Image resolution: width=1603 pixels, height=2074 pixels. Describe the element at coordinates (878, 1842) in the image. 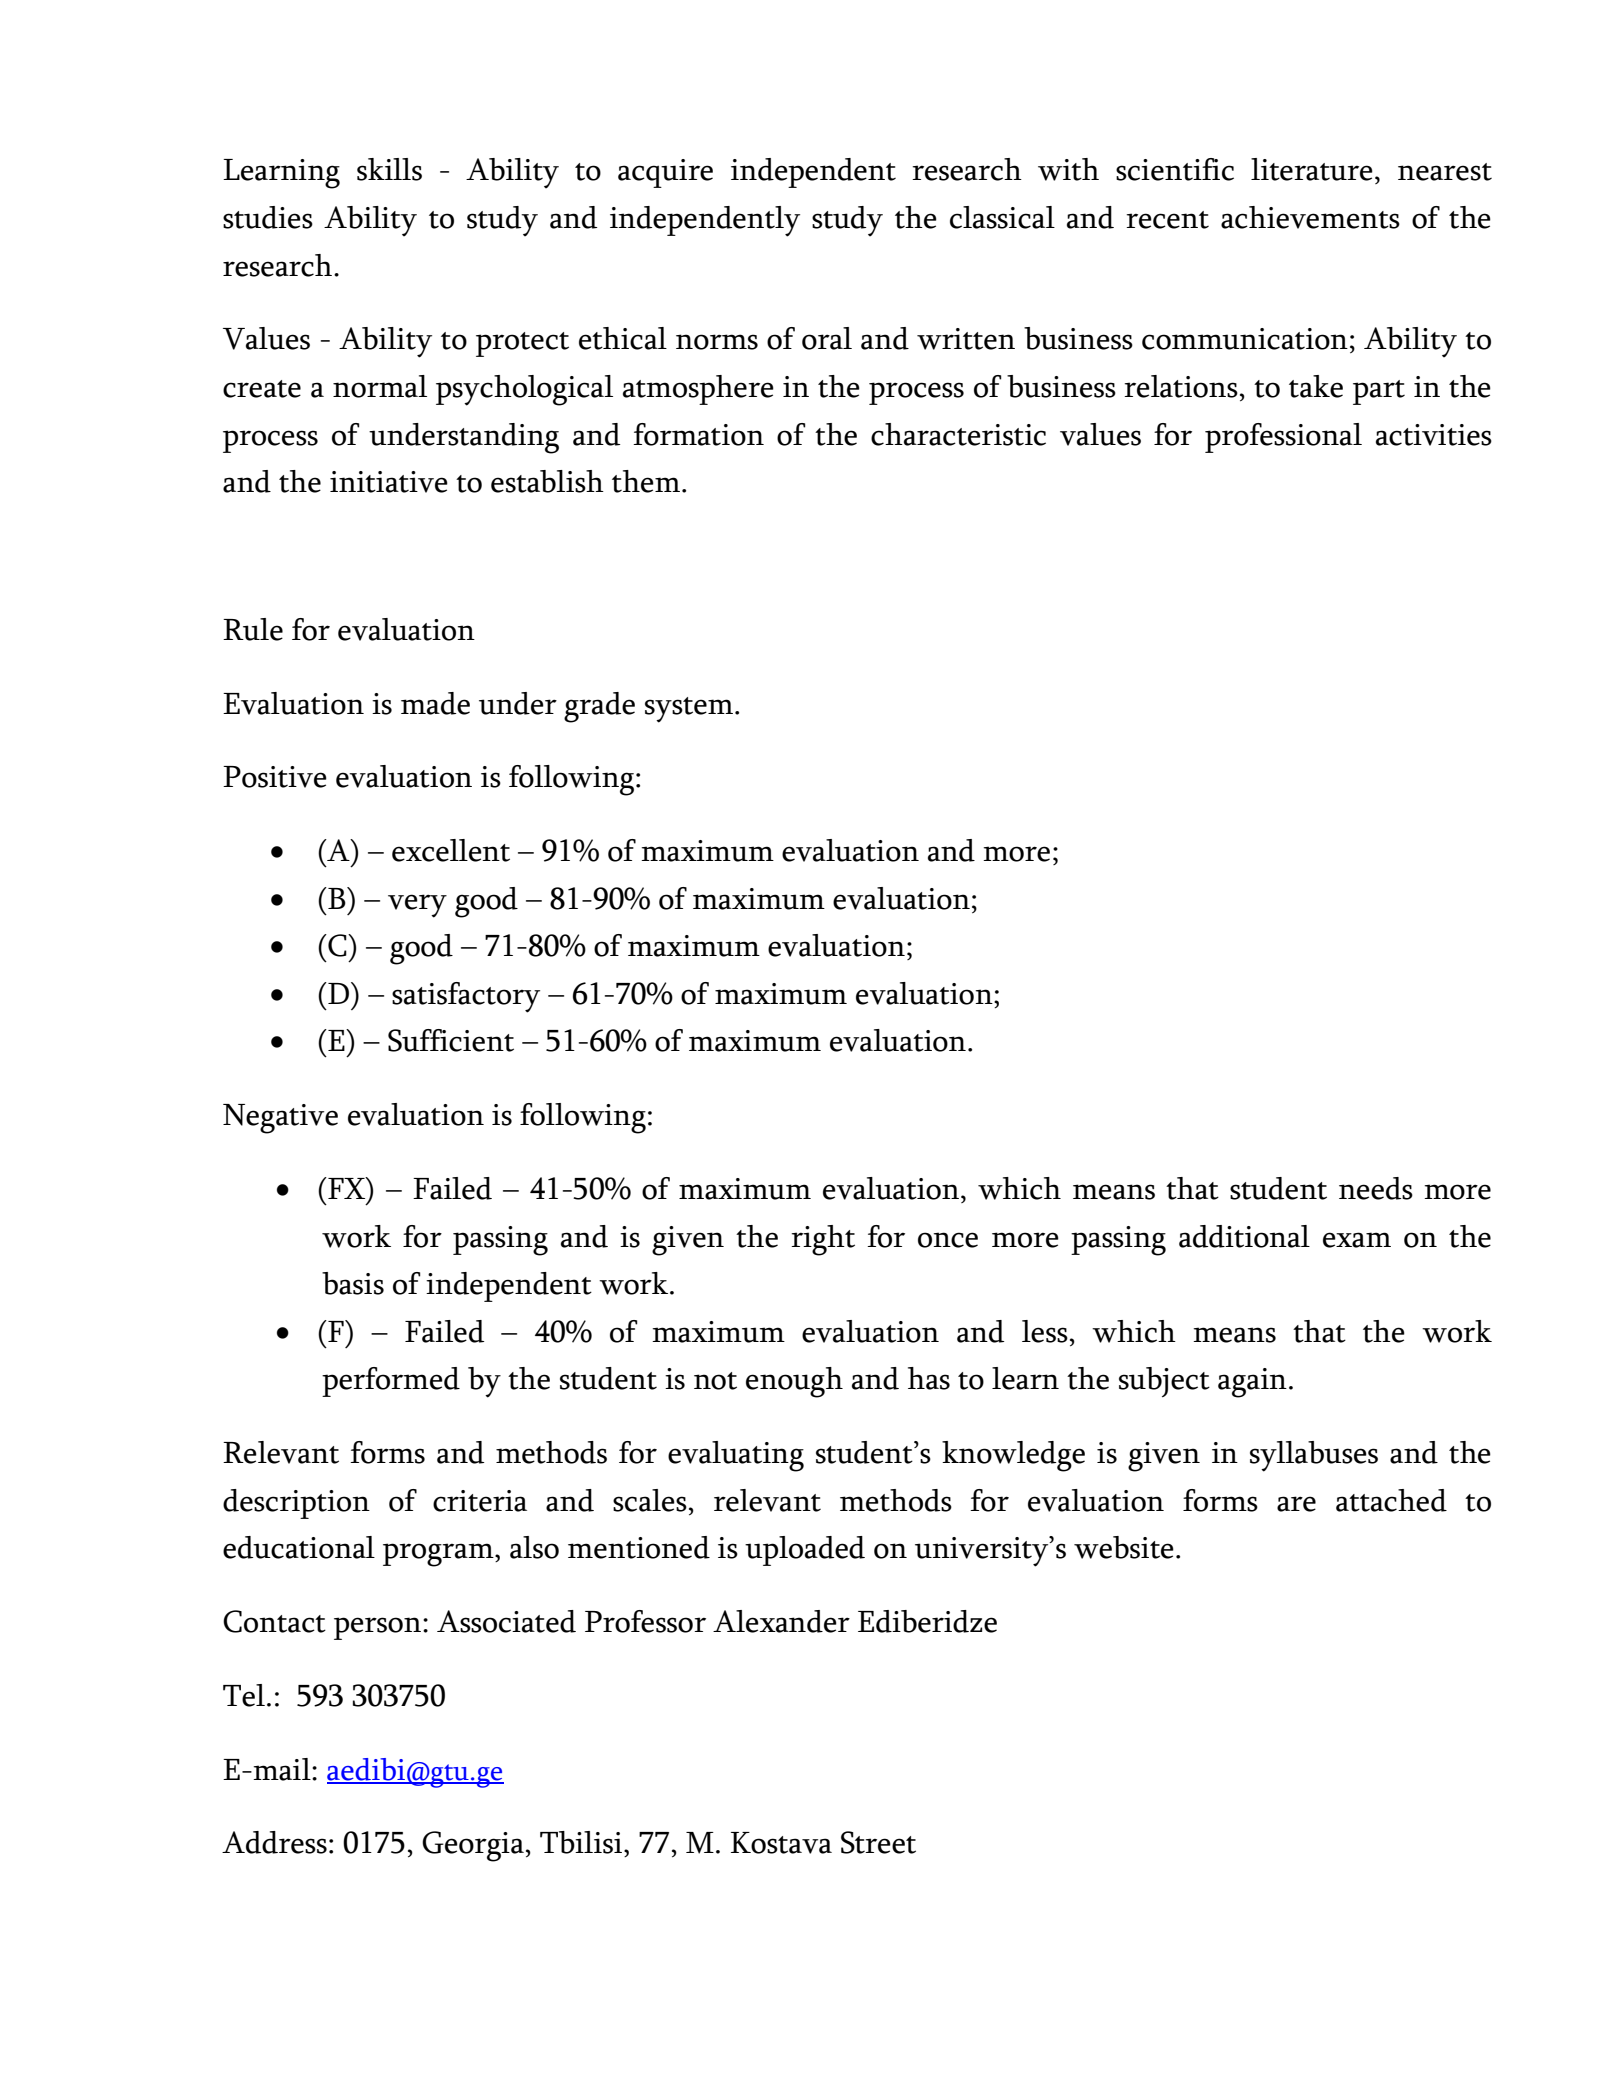

I see `Street` at that location.
